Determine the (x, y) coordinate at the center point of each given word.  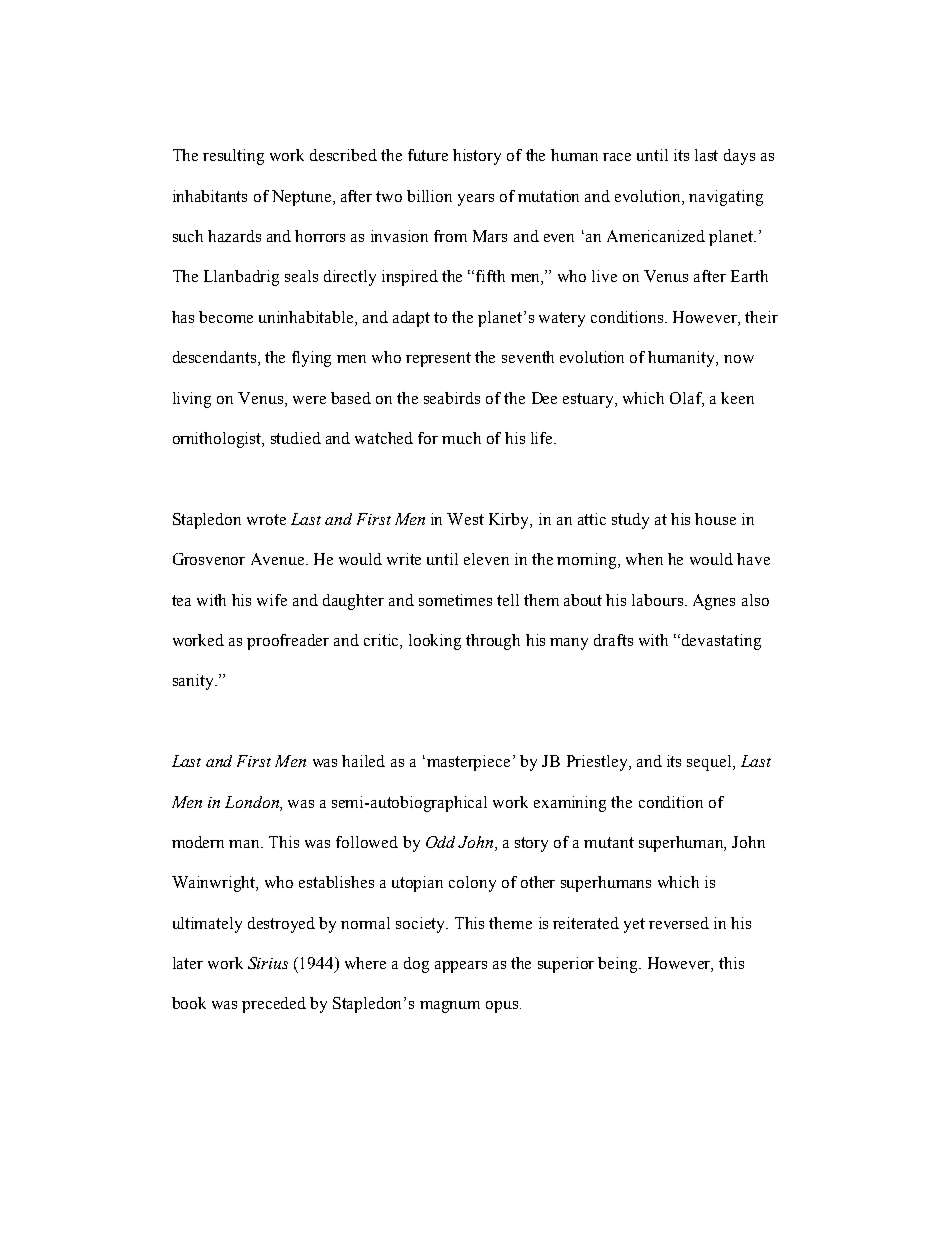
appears (461, 967)
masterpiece (468, 763)
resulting (233, 157)
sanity (195, 682)
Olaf (687, 399)
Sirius (268, 963)
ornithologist (218, 440)
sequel (710, 763)
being (619, 965)
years (476, 200)
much (461, 438)
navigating (726, 198)
